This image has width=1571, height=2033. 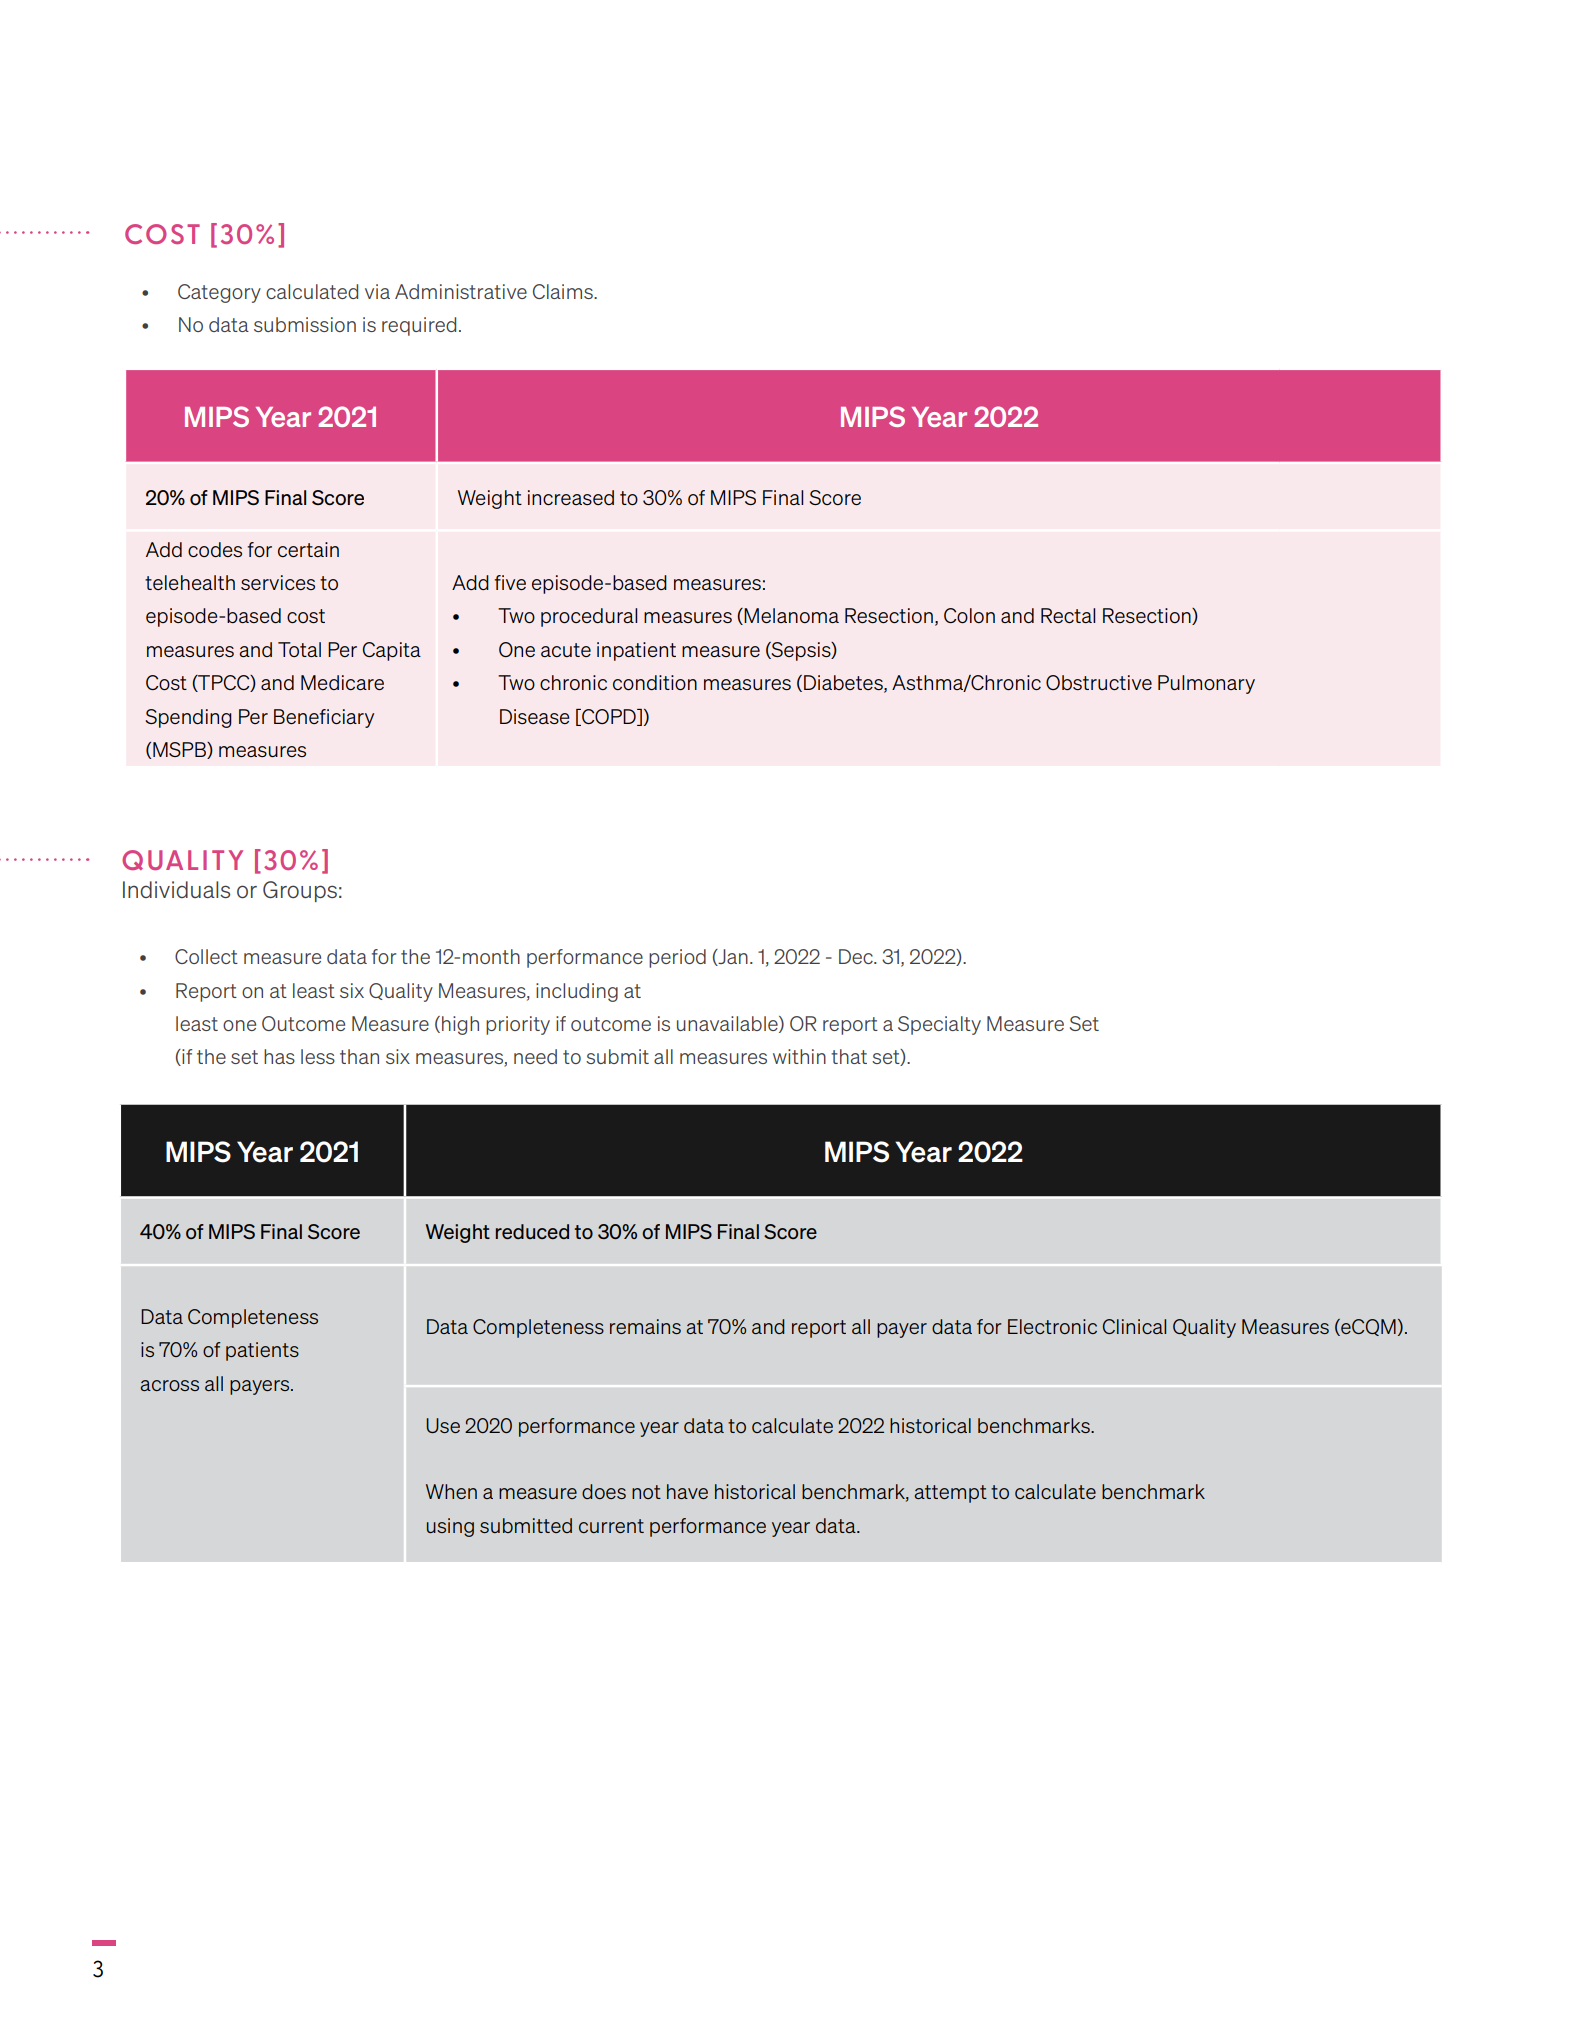 What do you see at coordinates (305, 324) in the image?
I see `submission` at bounding box center [305, 324].
